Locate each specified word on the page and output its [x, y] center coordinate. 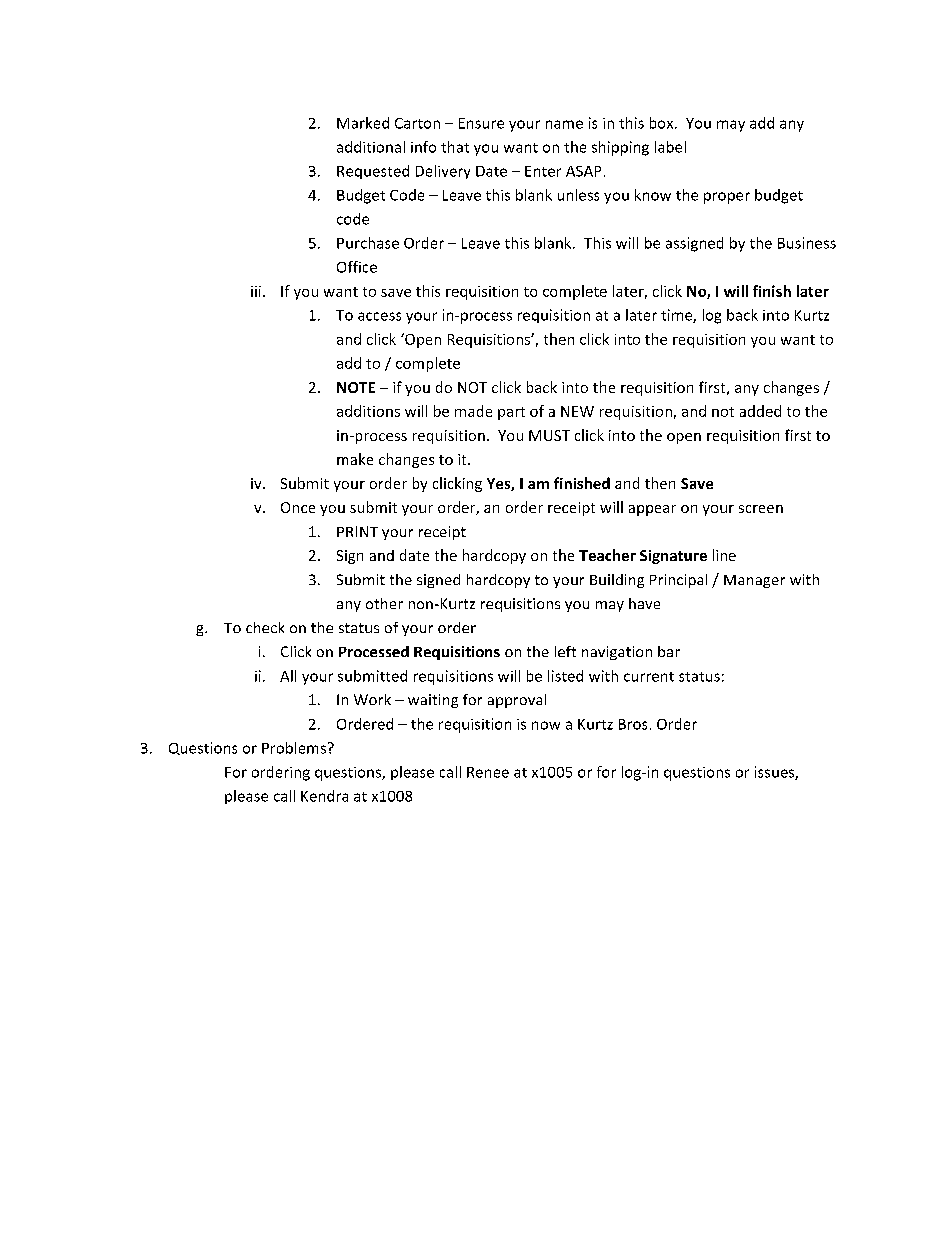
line [724, 555]
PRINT [357, 531]
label [670, 147]
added [760, 411]
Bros [633, 724]
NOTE [356, 387]
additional [371, 147]
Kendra [324, 796]
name [564, 124]
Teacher [607, 555]
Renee [488, 772]
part [511, 413]
